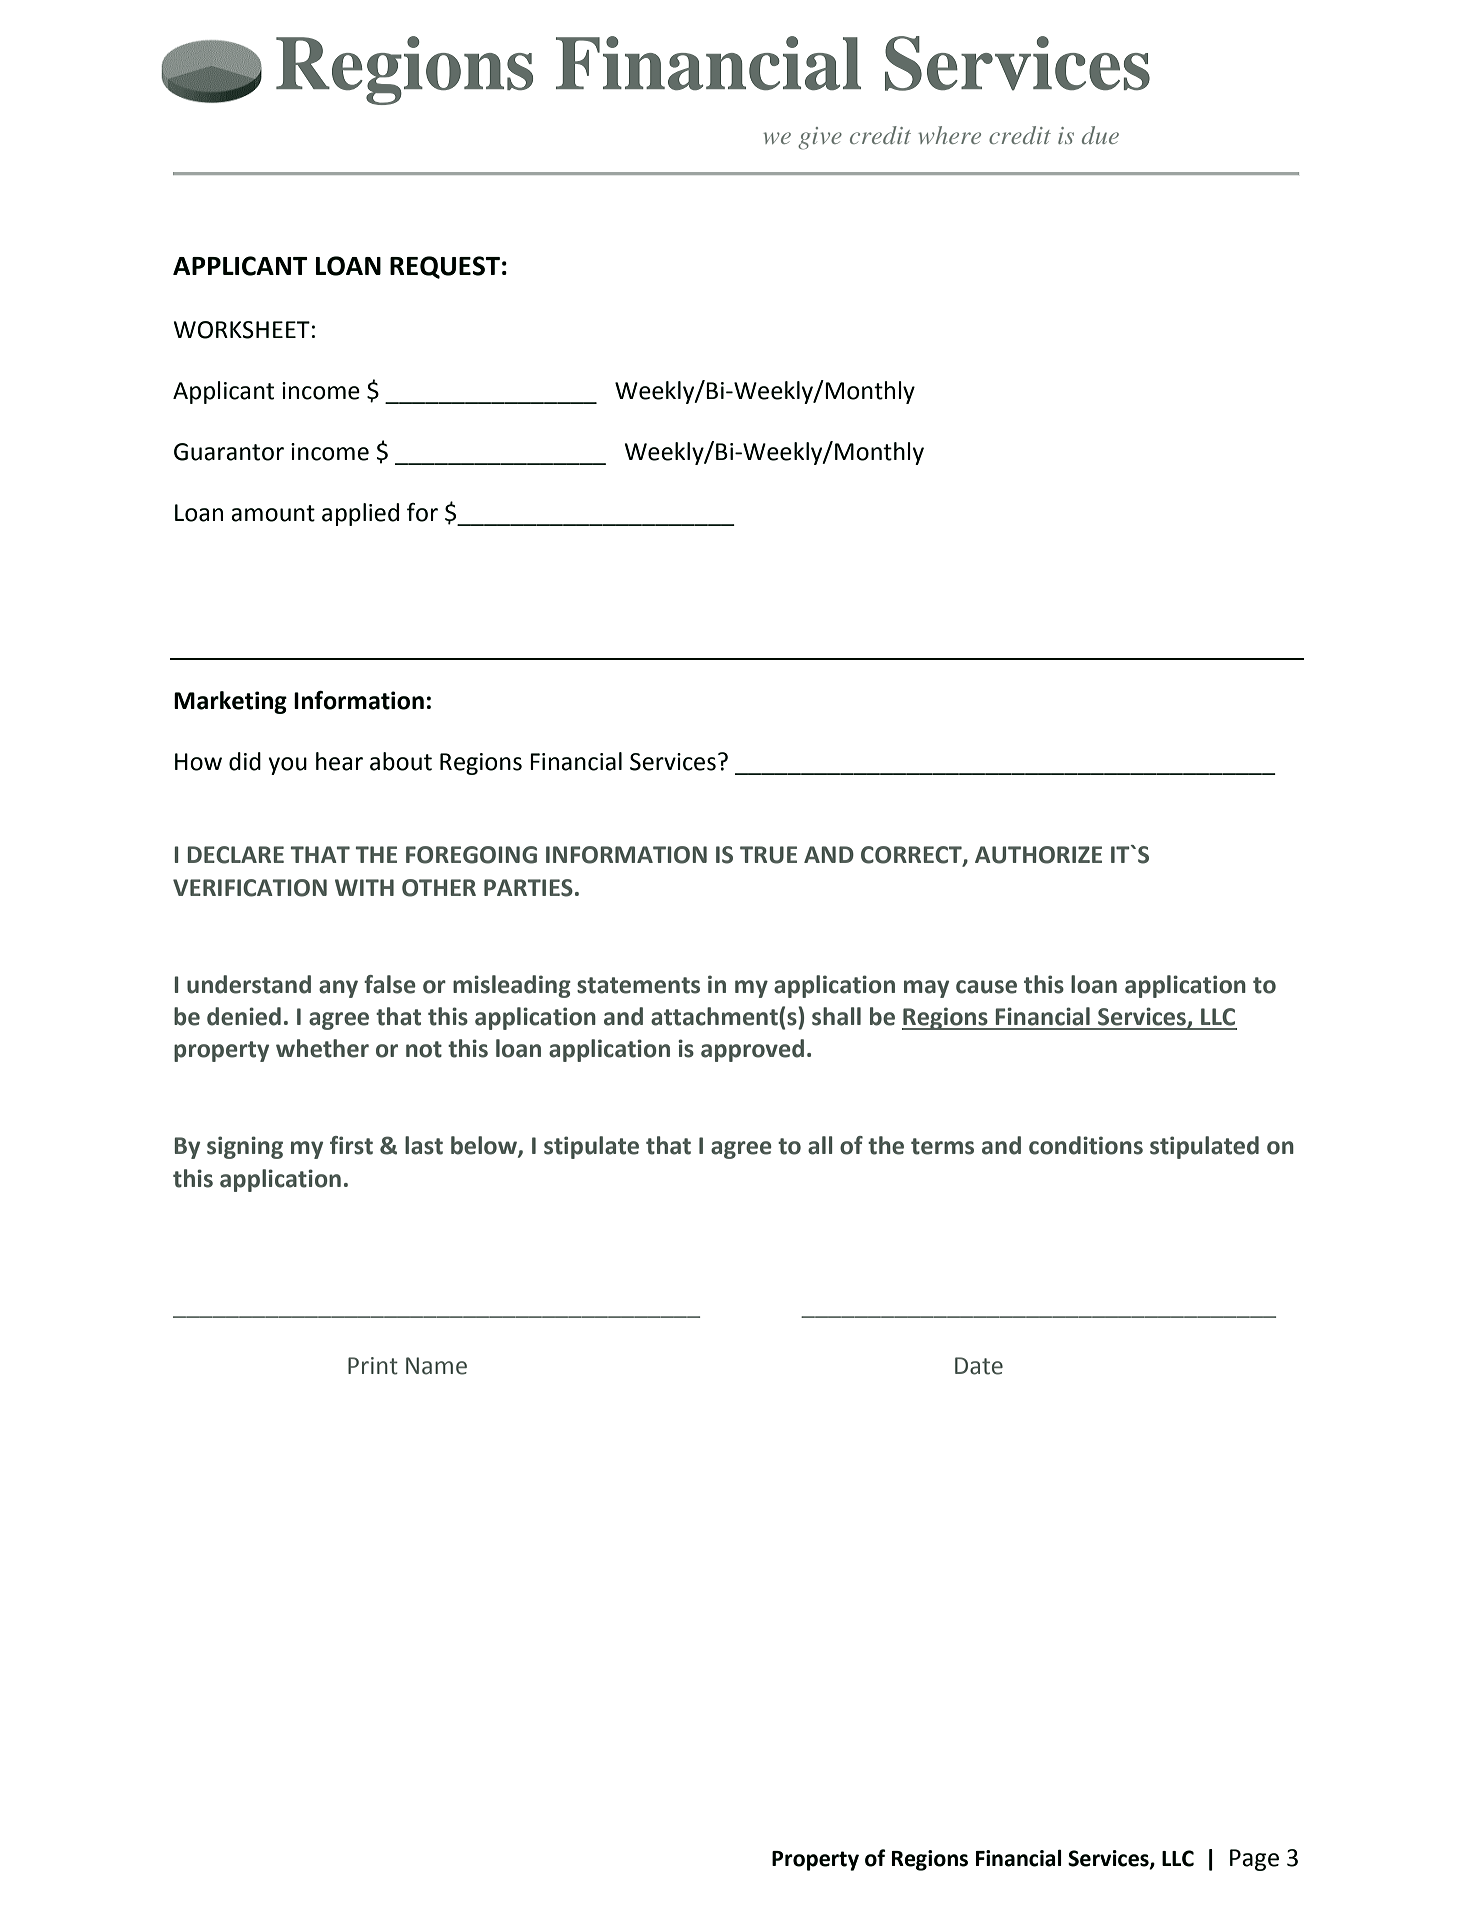  What do you see at coordinates (1100, 135) in the screenshot?
I see `due` at bounding box center [1100, 135].
